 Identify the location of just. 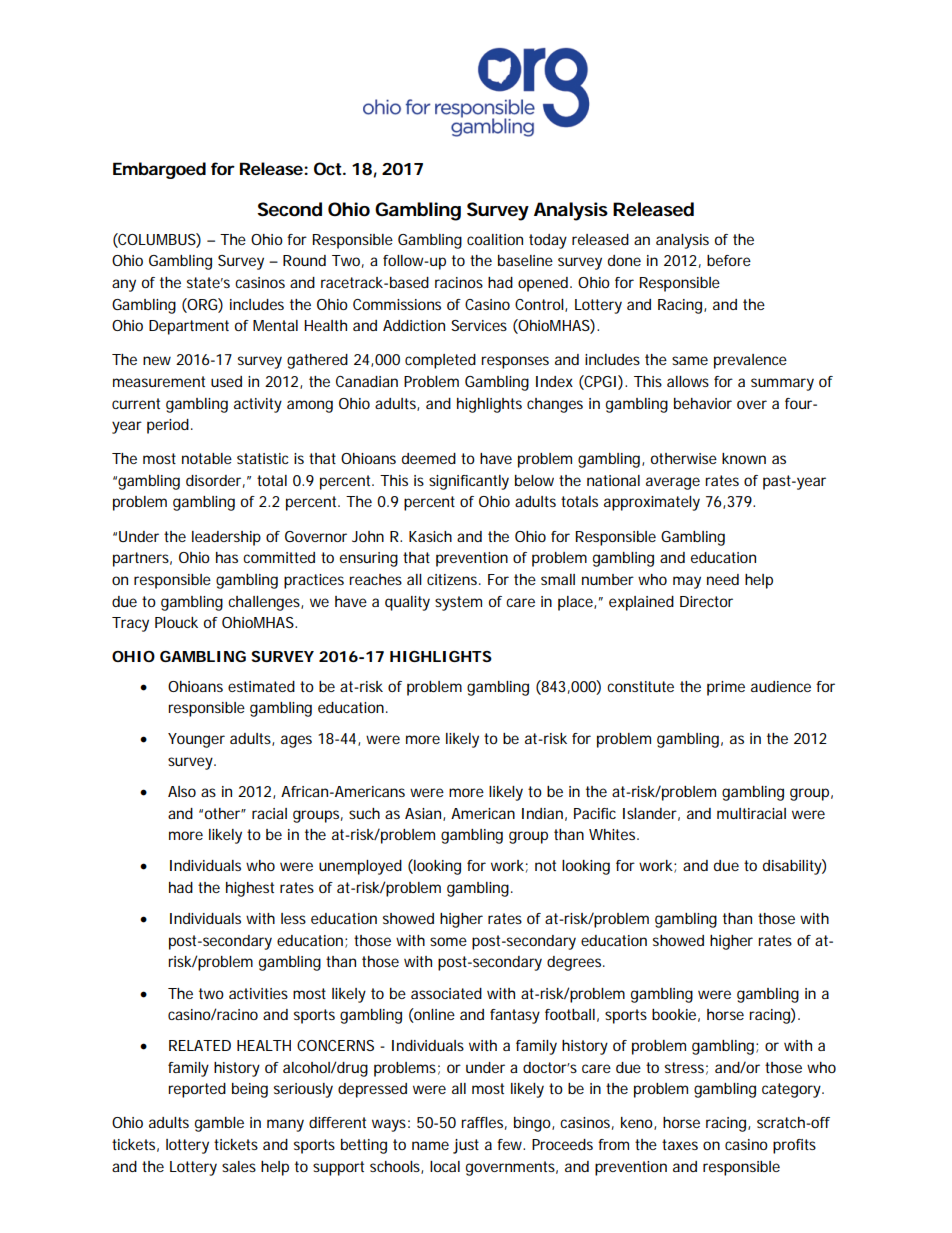
(466, 1146).
